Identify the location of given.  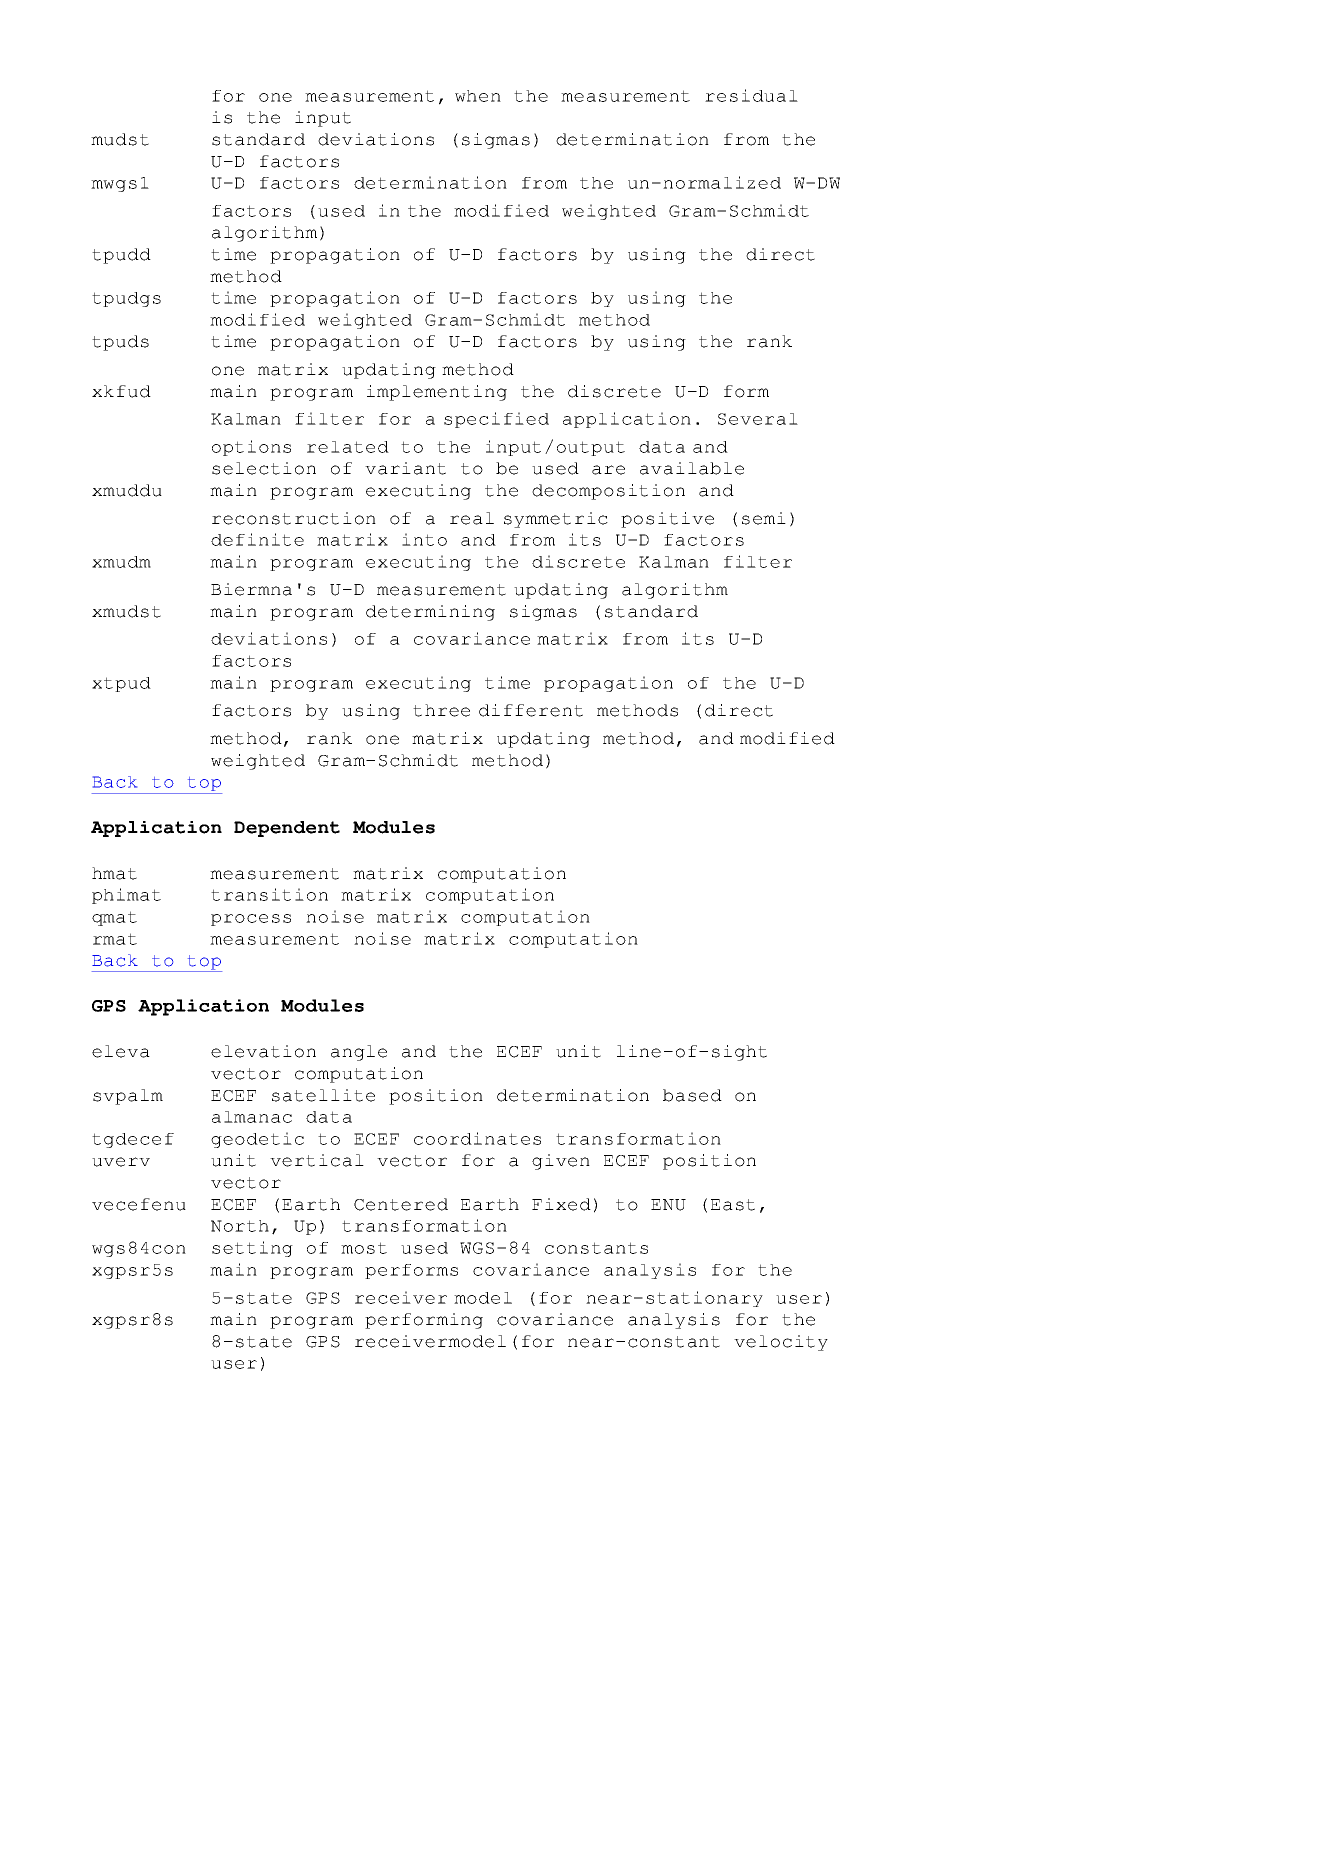
(561, 1162).
